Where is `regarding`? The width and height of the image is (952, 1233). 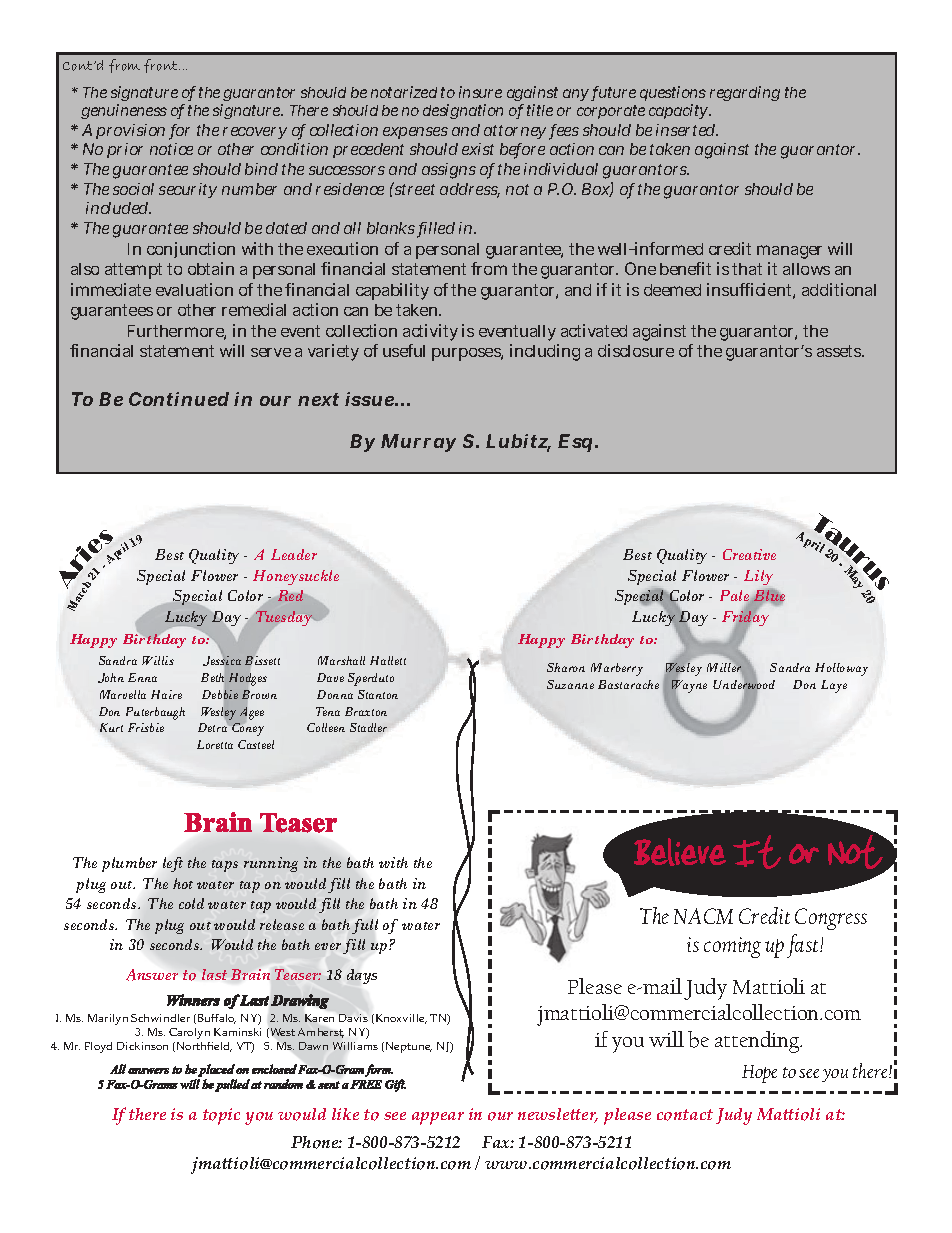 regarding is located at coordinates (745, 93).
